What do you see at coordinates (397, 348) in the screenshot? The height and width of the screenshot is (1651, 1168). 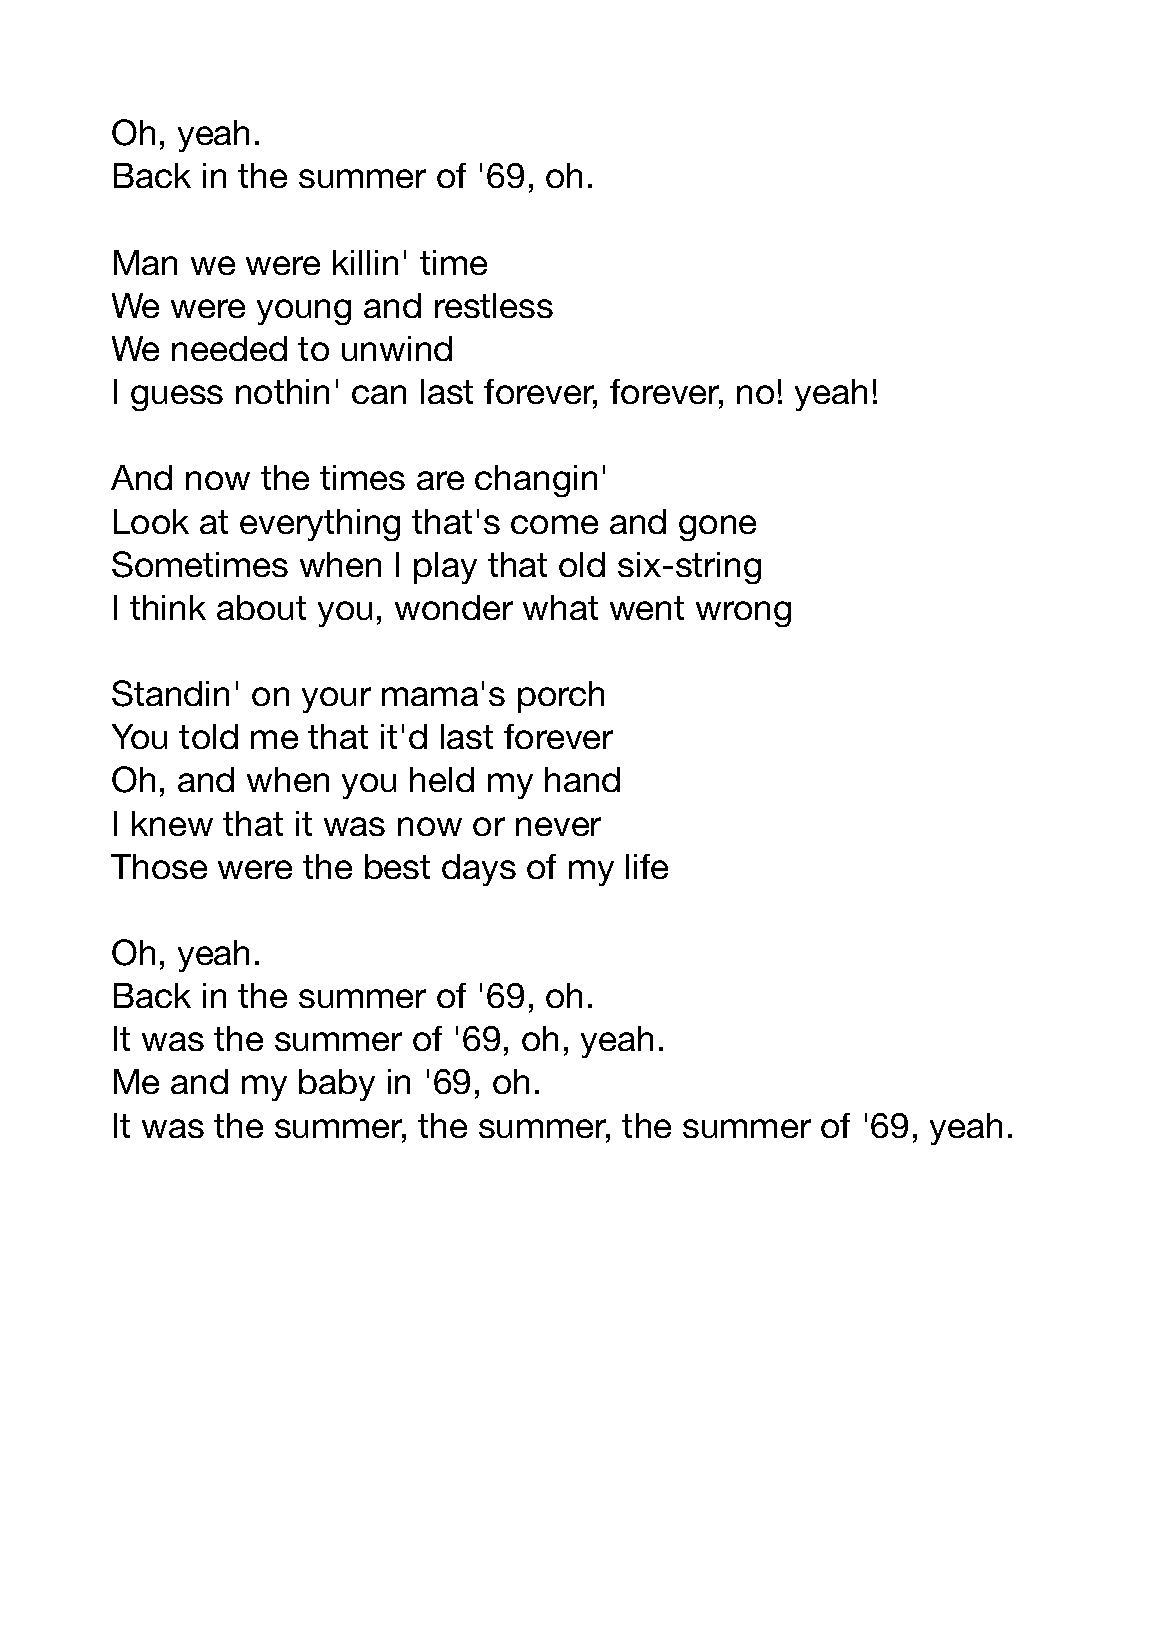 I see `unwind` at bounding box center [397, 348].
